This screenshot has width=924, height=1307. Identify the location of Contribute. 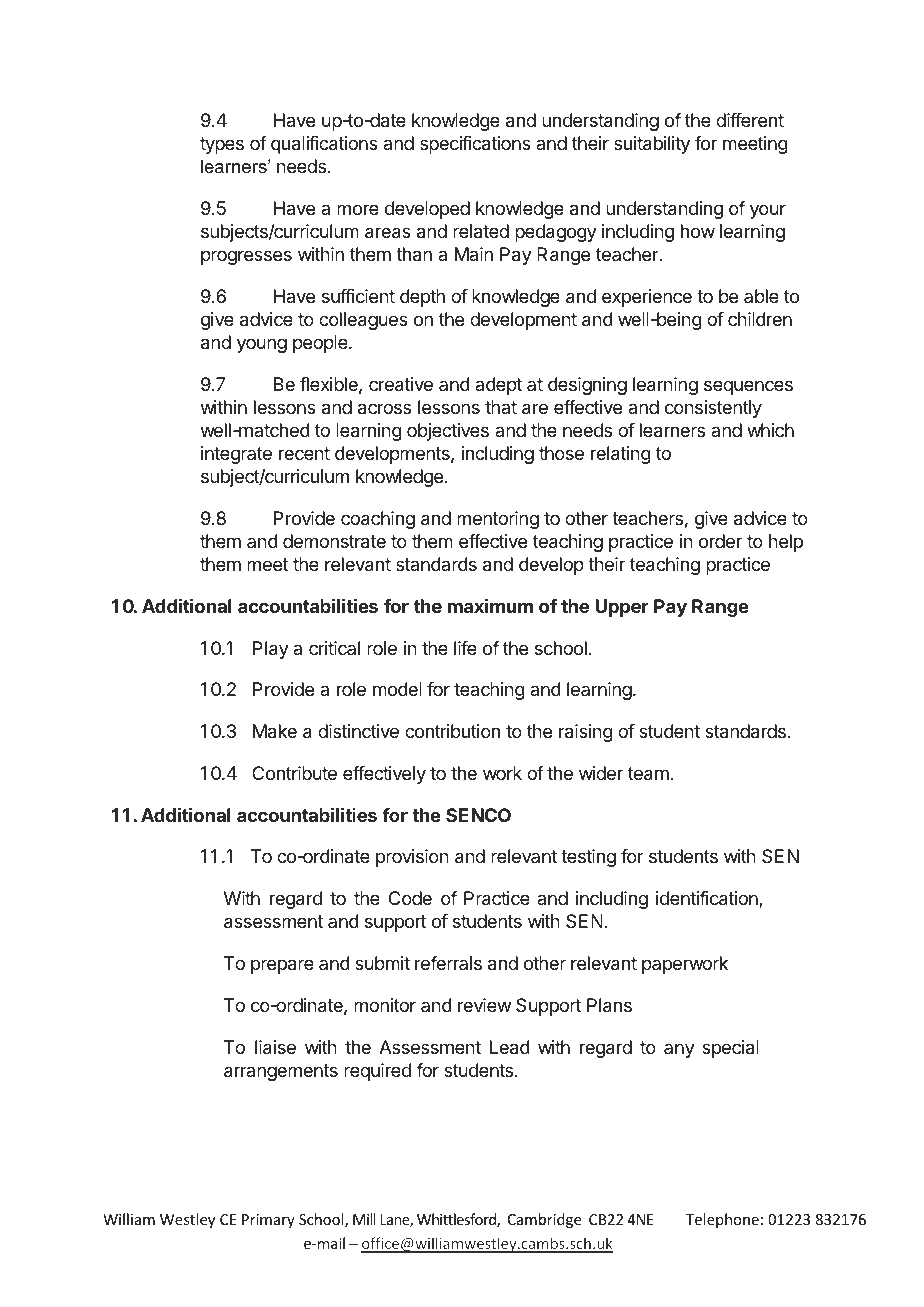
(294, 773).
